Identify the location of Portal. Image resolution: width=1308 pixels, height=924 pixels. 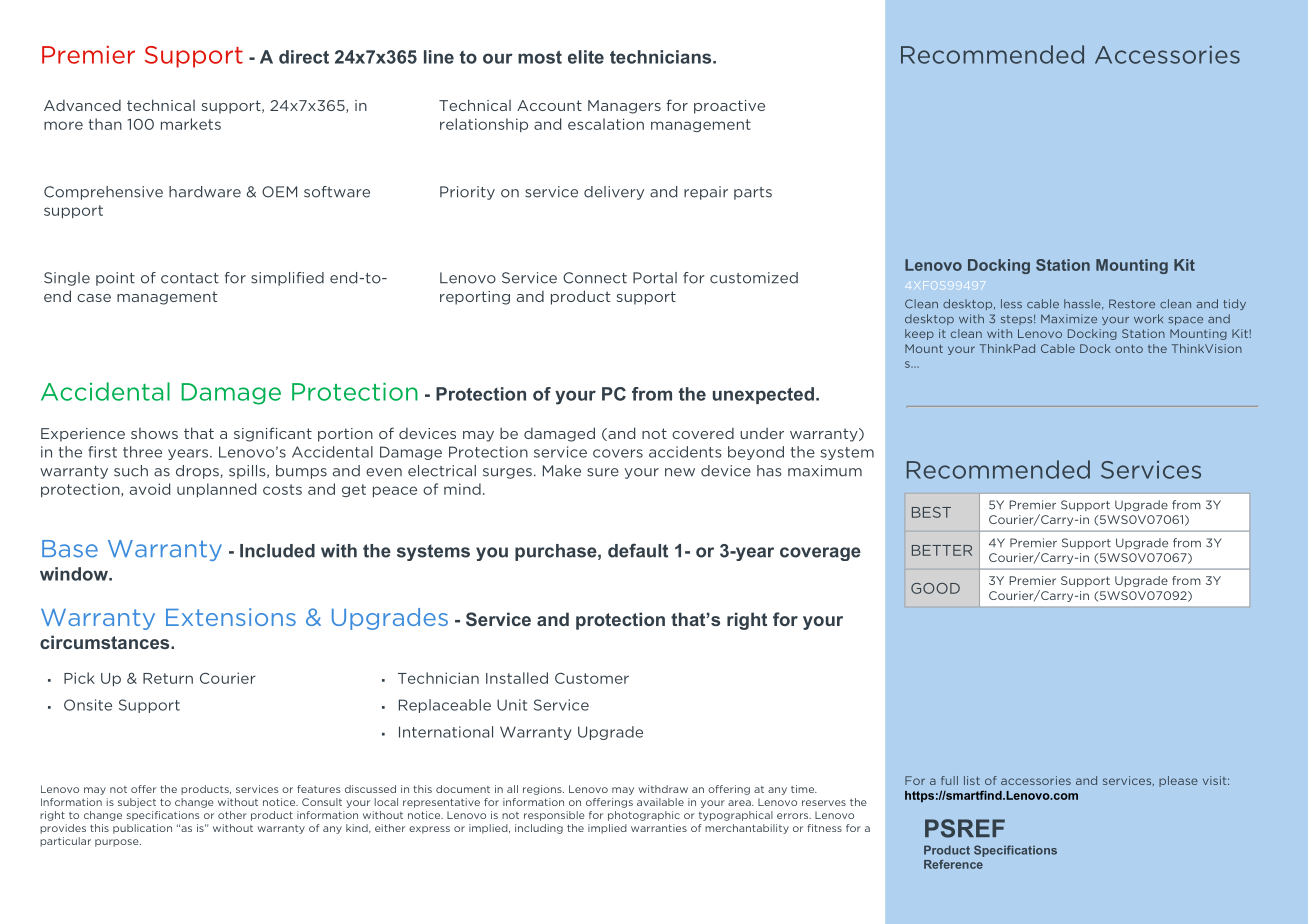
(655, 278).
